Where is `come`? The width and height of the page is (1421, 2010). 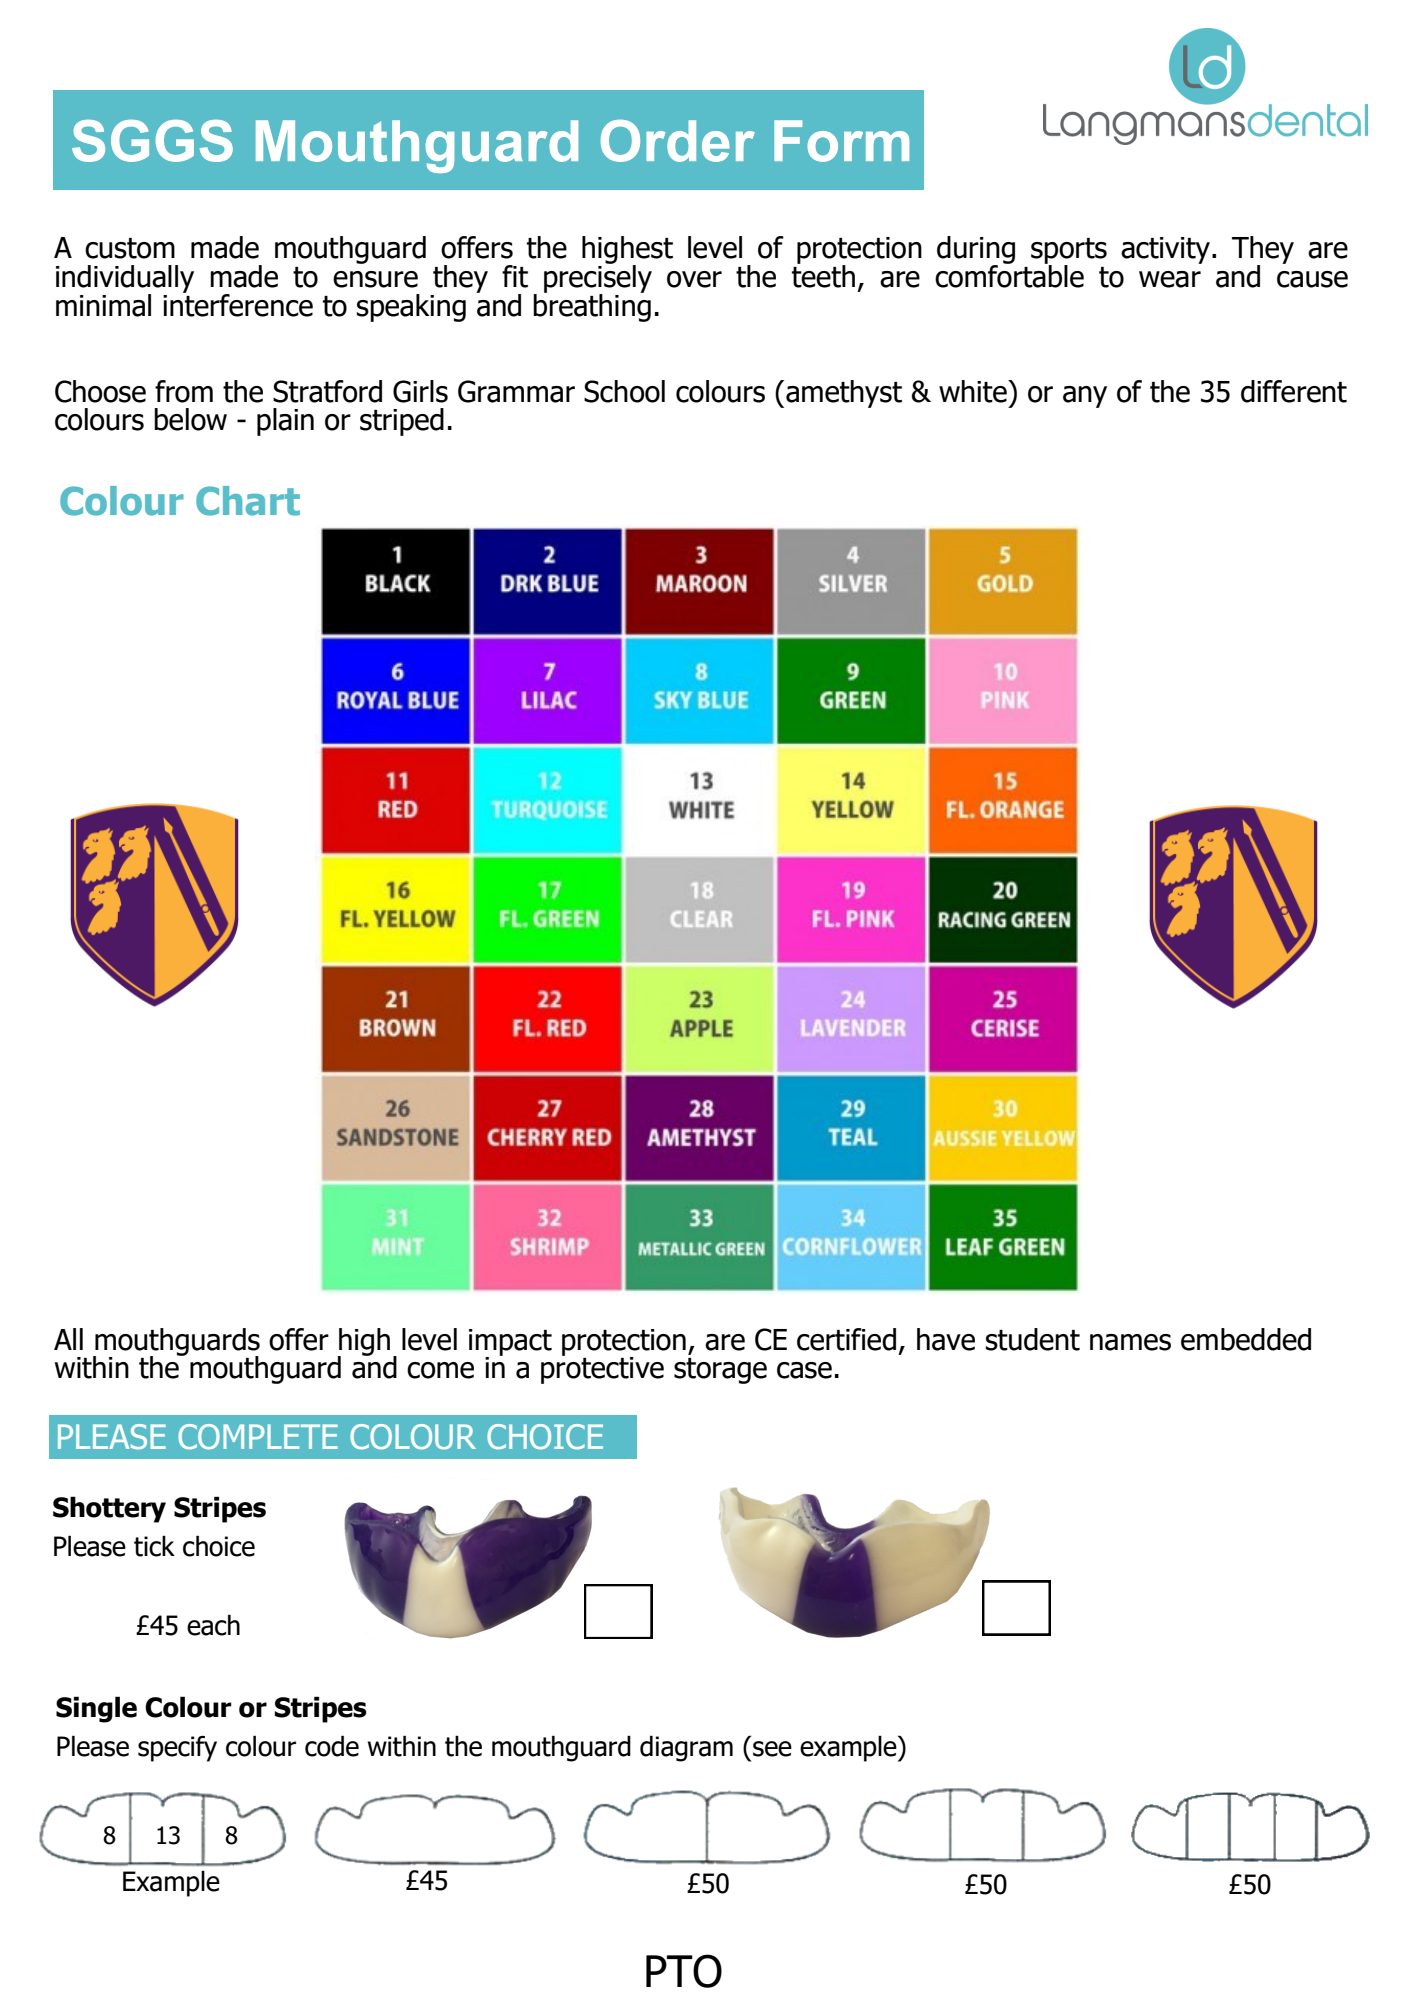 come is located at coordinates (440, 1370).
